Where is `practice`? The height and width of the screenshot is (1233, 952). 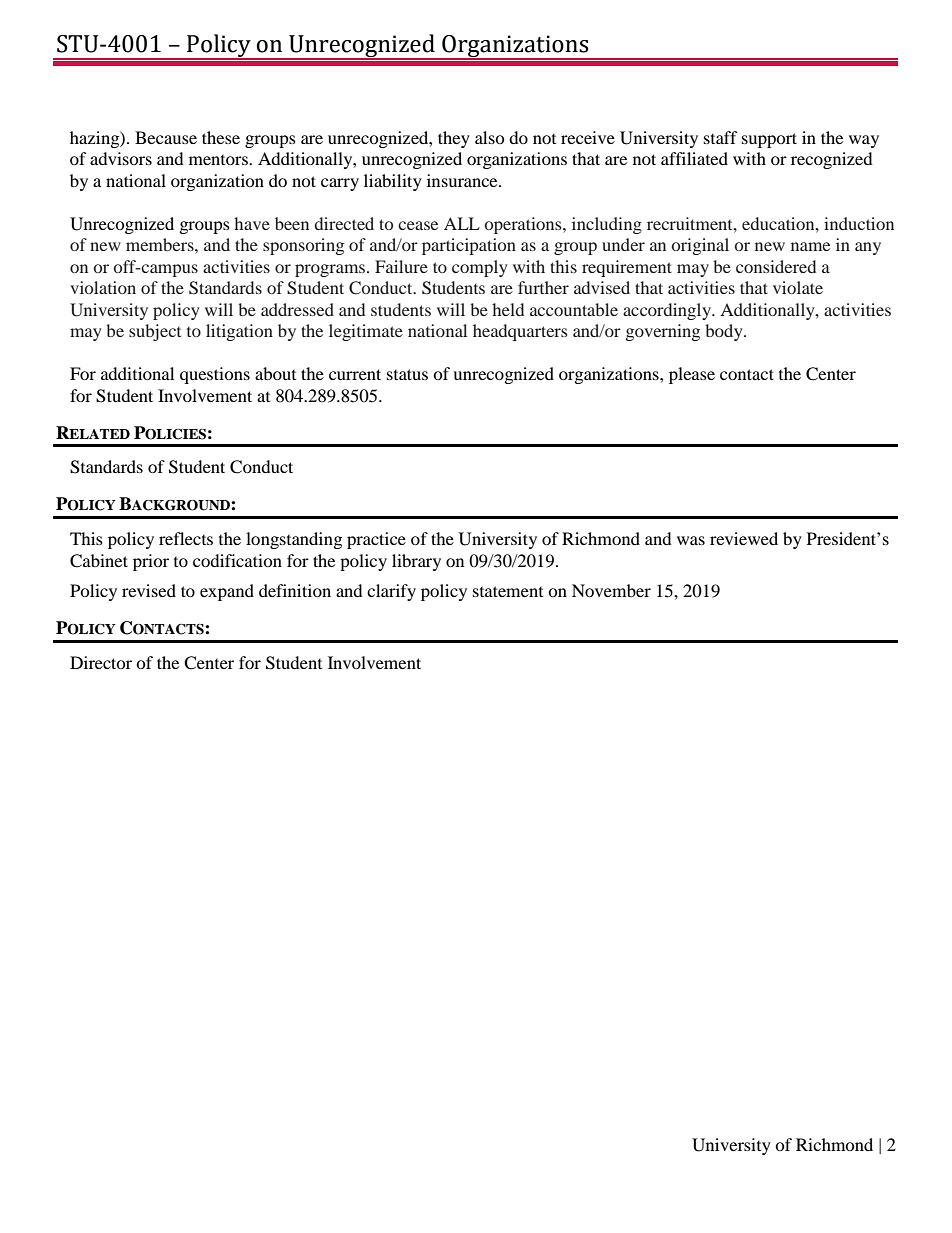 practice is located at coordinates (376, 540).
